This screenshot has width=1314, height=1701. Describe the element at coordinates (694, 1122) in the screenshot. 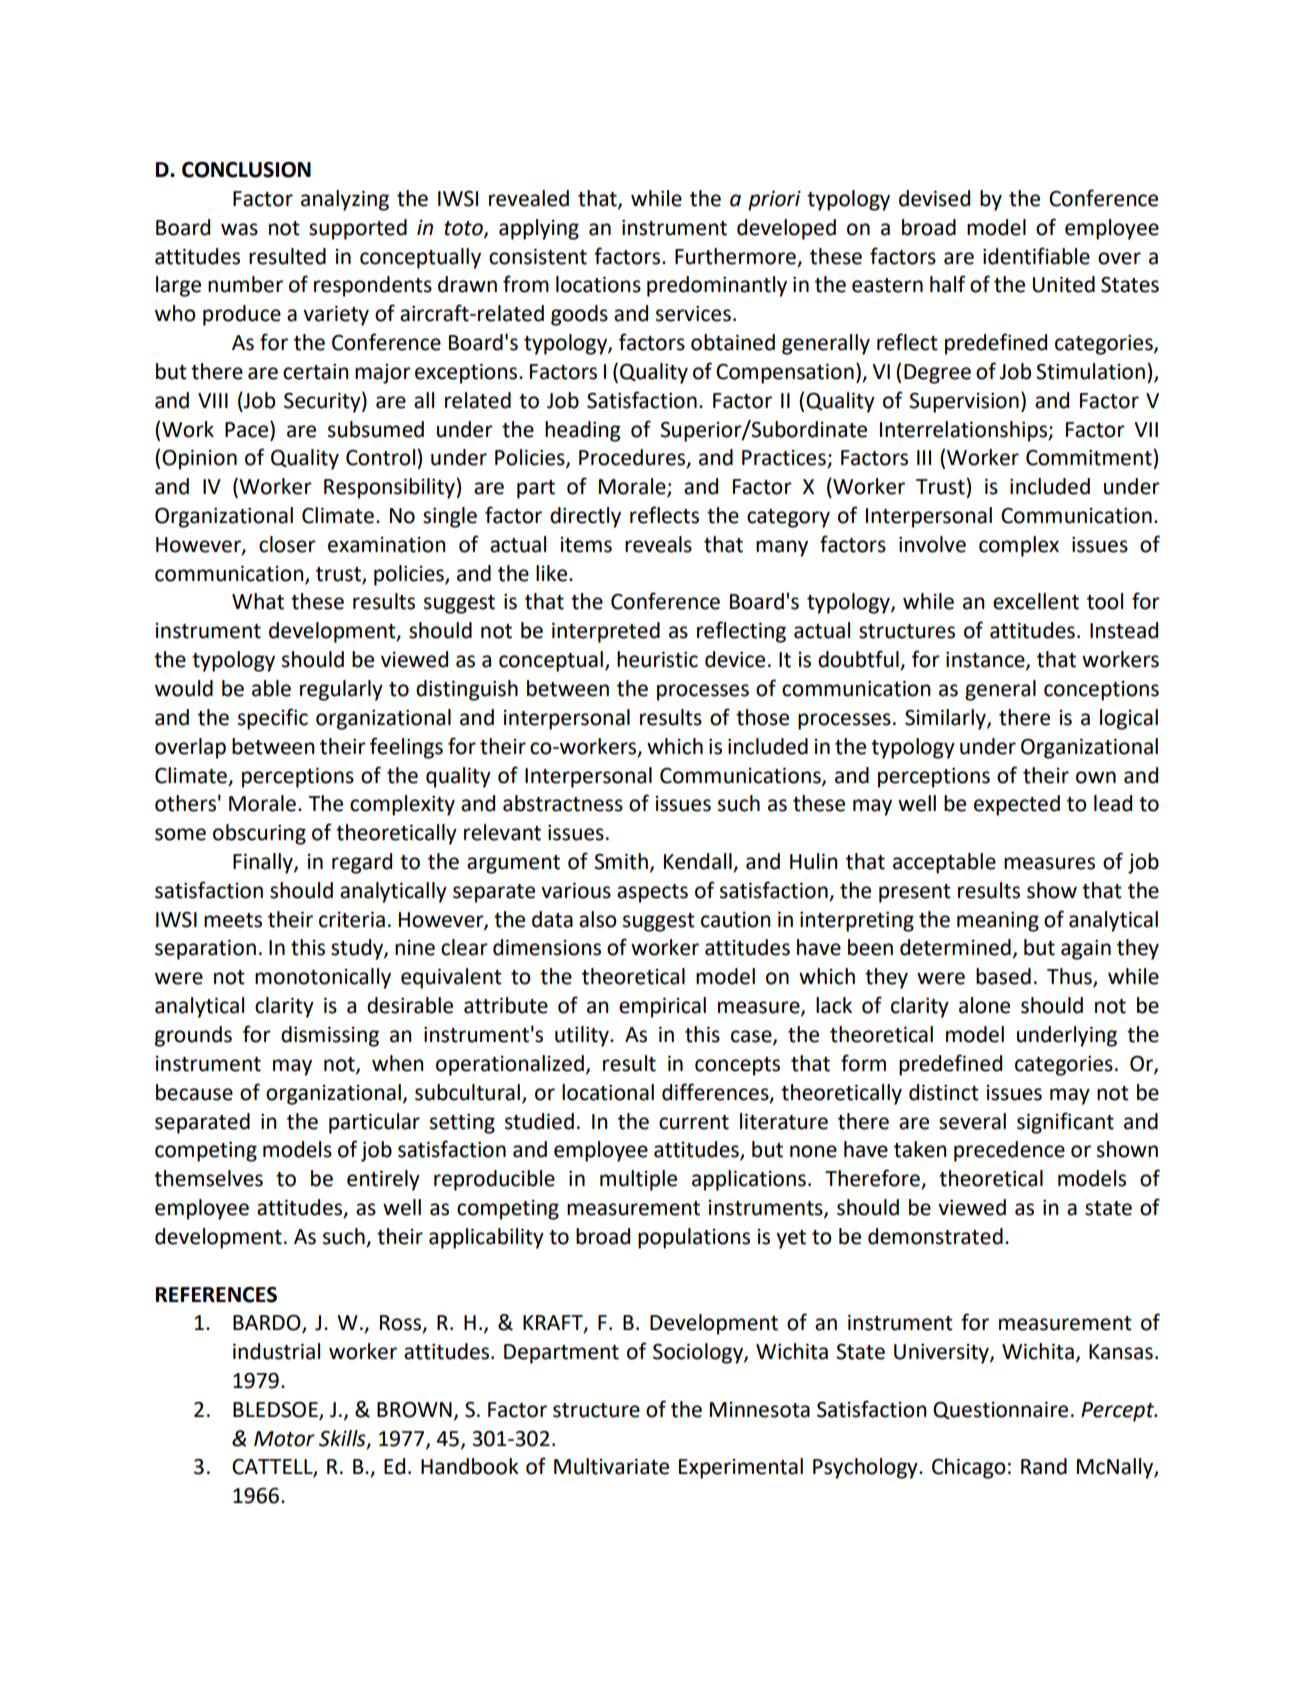

I see `current` at that location.
